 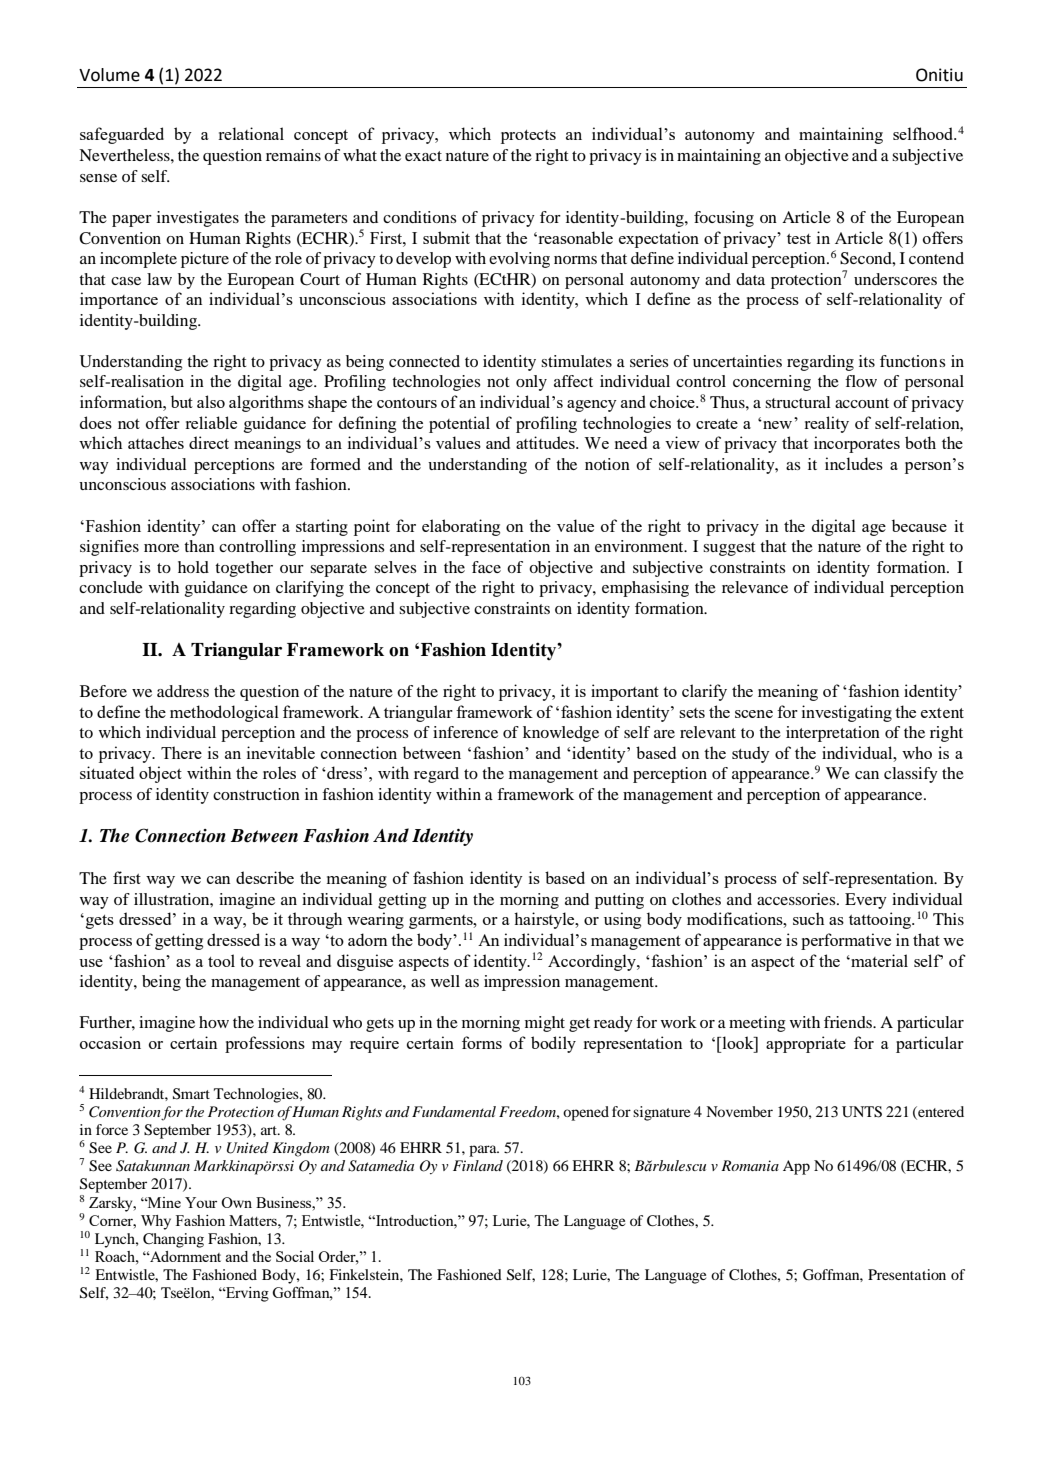 What do you see at coordinates (750, 1165) in the image?
I see `Romania` at bounding box center [750, 1165].
